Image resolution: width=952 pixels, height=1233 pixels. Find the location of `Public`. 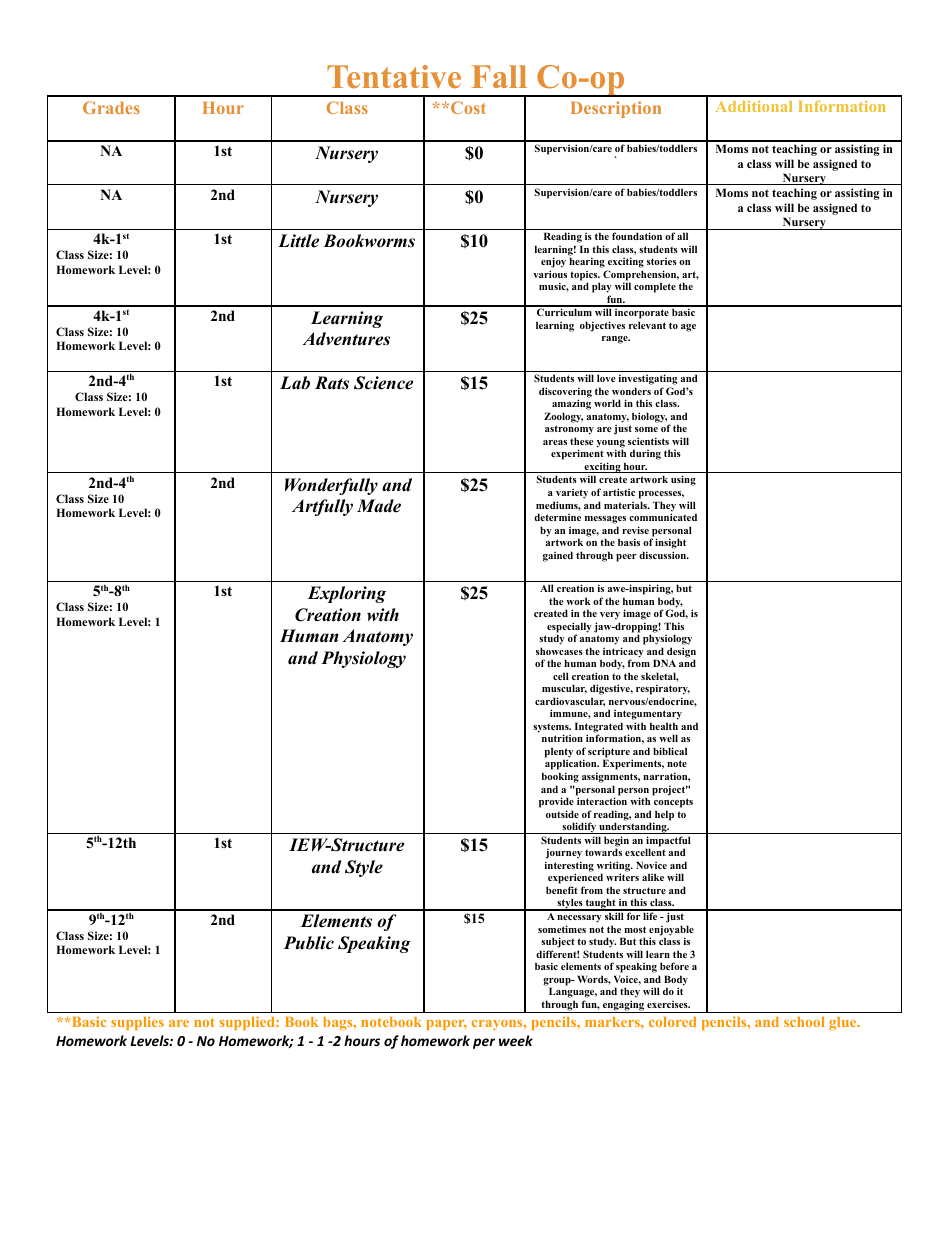

Public is located at coordinates (309, 943).
